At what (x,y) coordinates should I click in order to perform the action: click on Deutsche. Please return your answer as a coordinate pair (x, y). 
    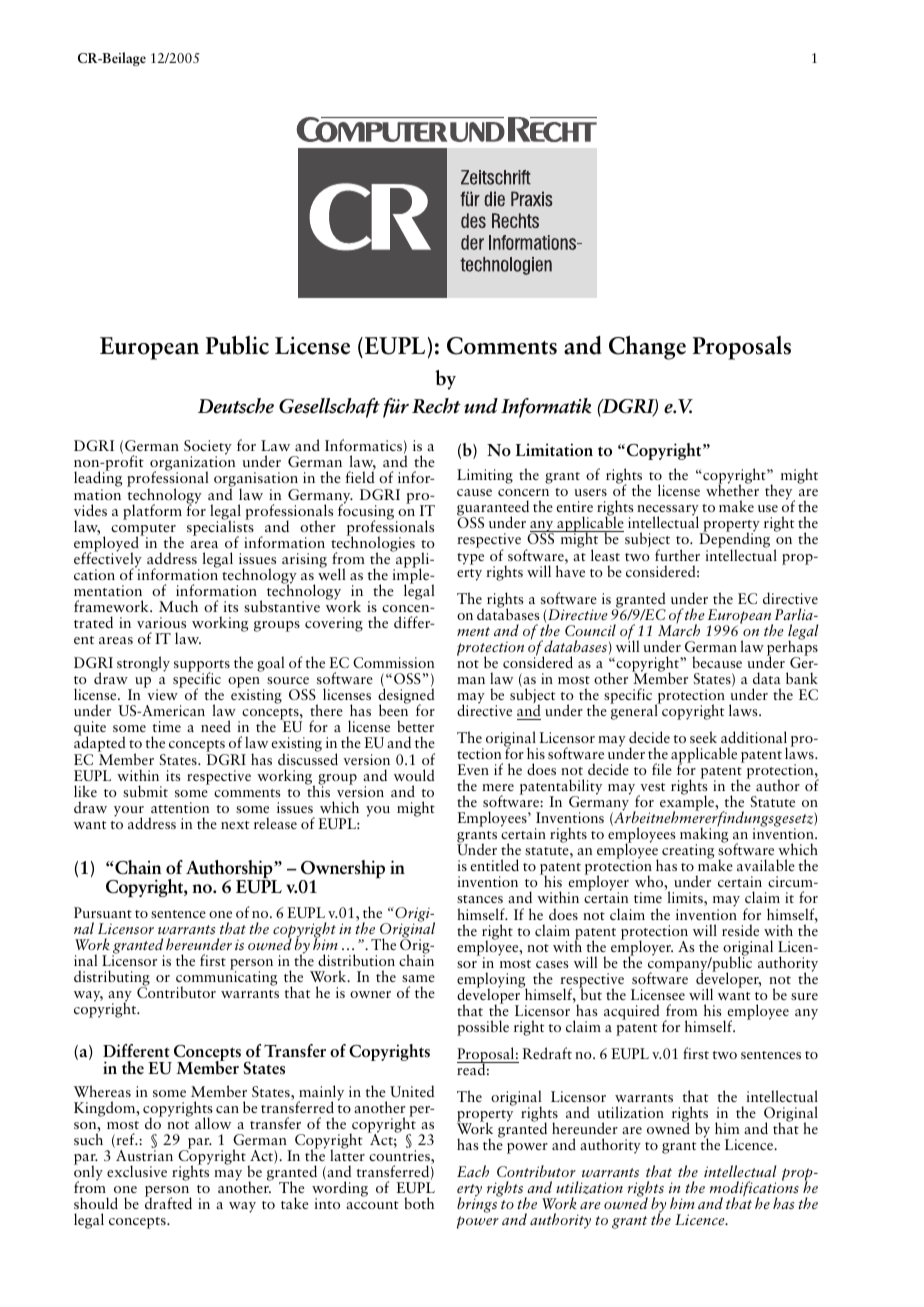
    Looking at the image, I should click on (236, 406).
